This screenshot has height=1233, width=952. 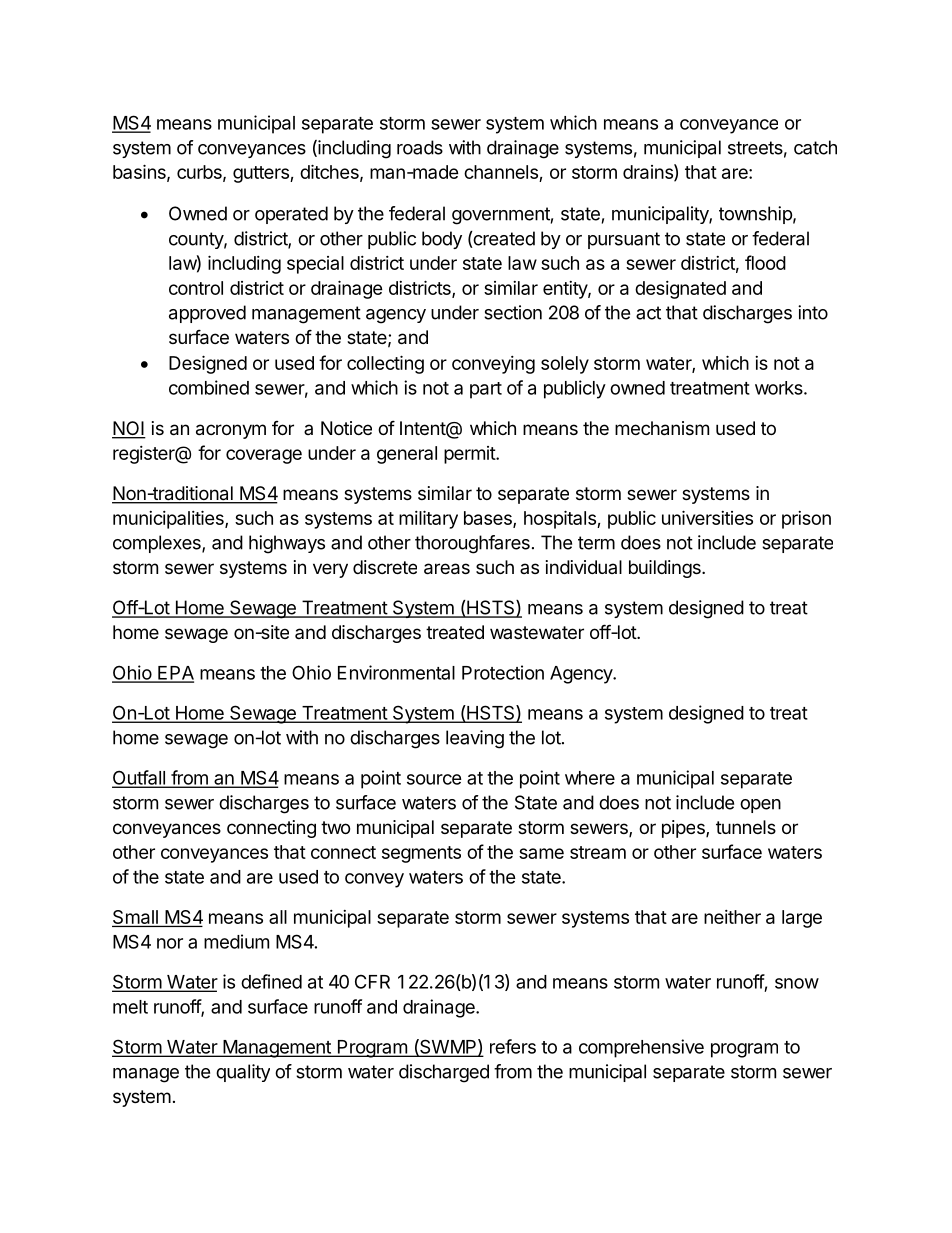 I want to click on Outfall, so click(x=139, y=778).
